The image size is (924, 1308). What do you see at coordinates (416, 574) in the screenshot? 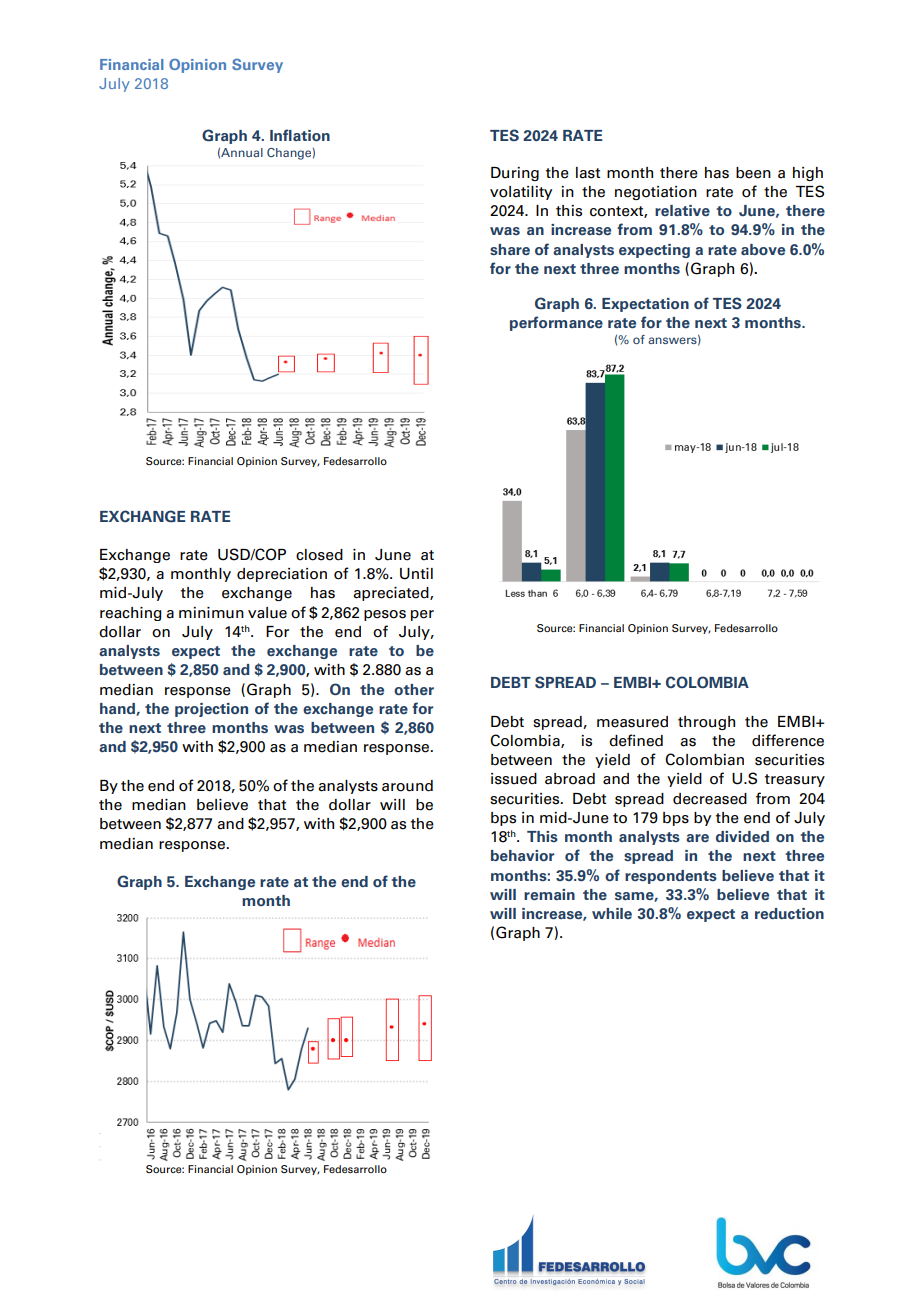
I see `Until` at bounding box center [416, 574].
